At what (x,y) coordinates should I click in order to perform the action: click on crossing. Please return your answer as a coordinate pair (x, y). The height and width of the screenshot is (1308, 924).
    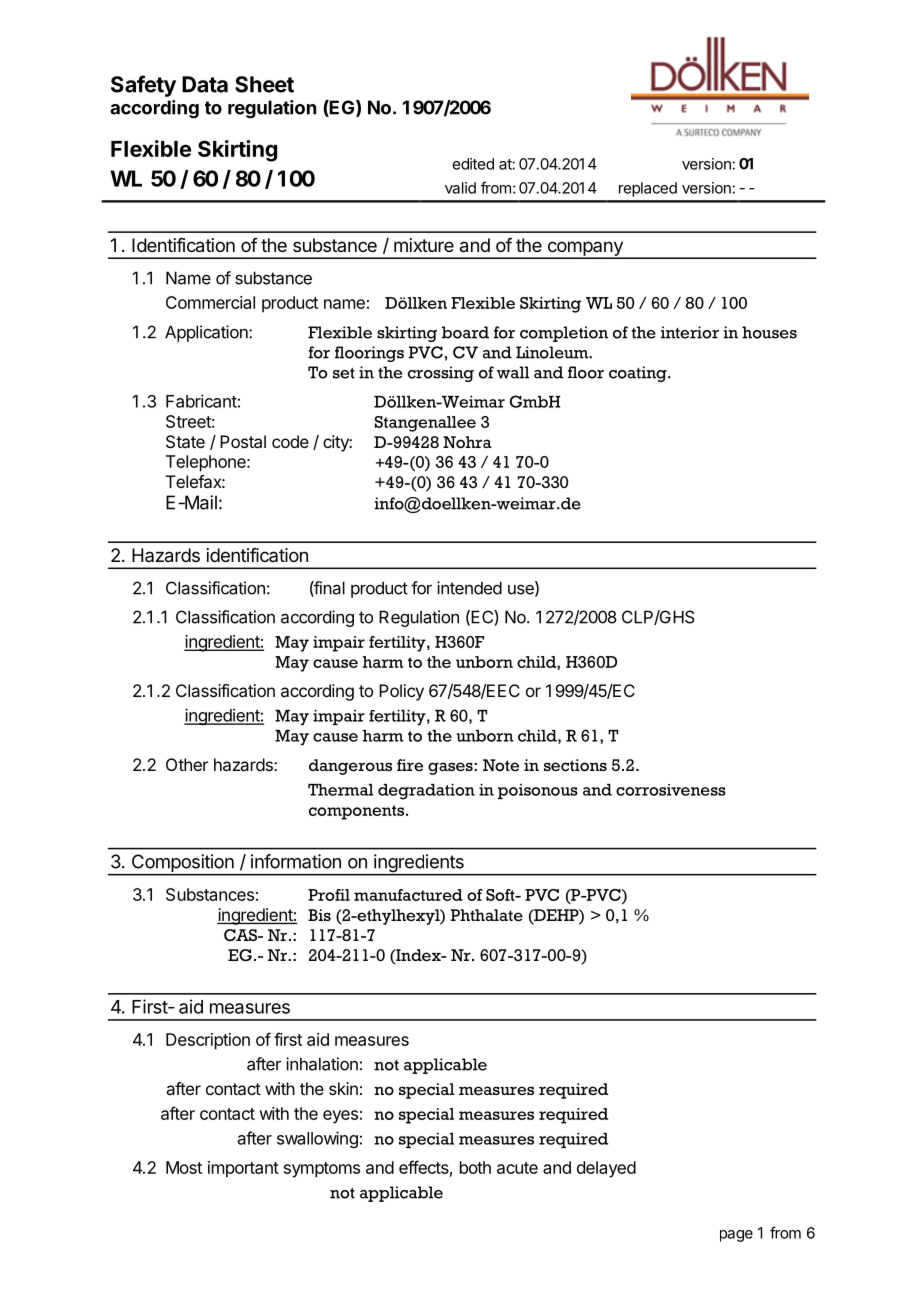
    Looking at the image, I should click on (441, 374).
